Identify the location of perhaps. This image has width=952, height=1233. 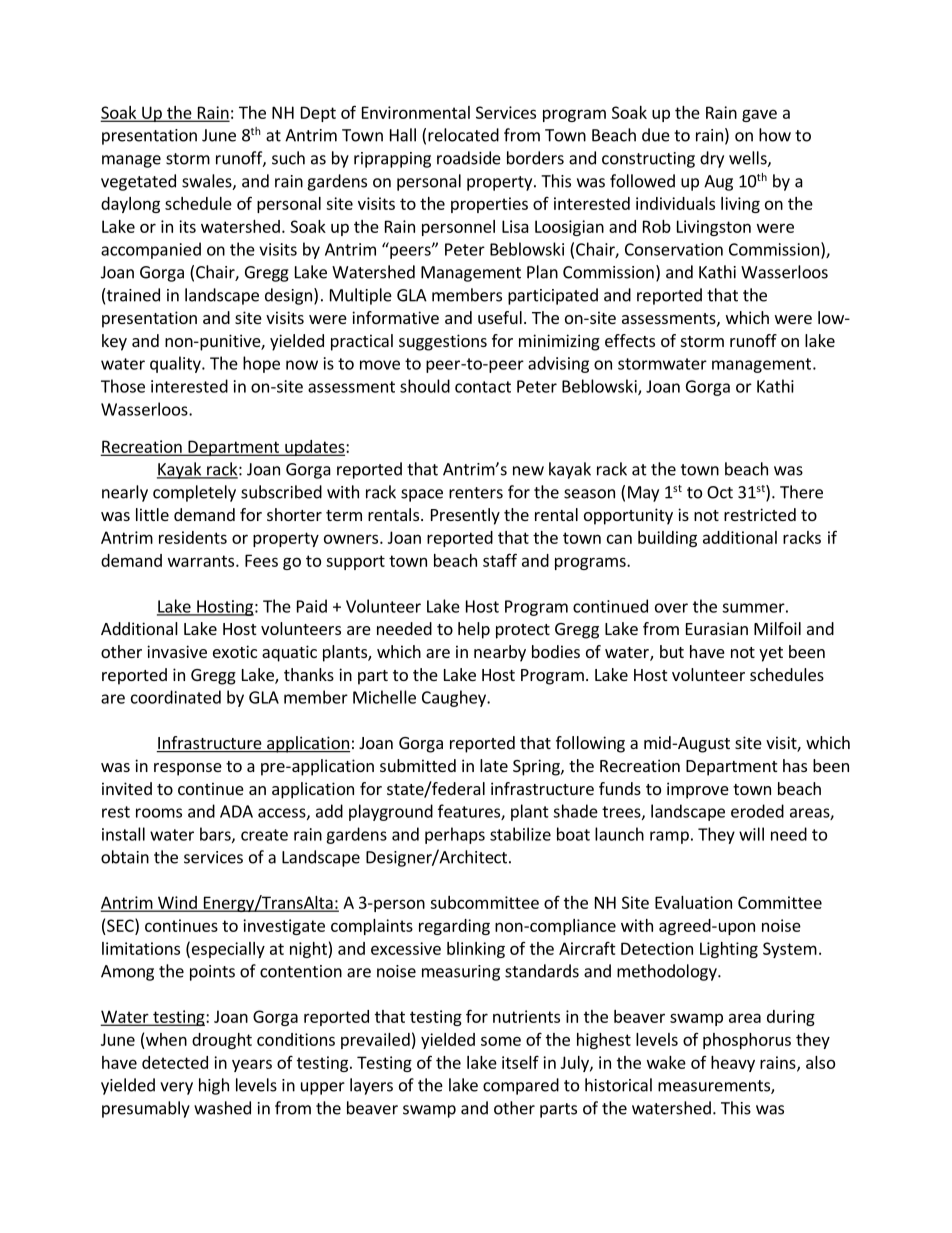
(455, 835).
